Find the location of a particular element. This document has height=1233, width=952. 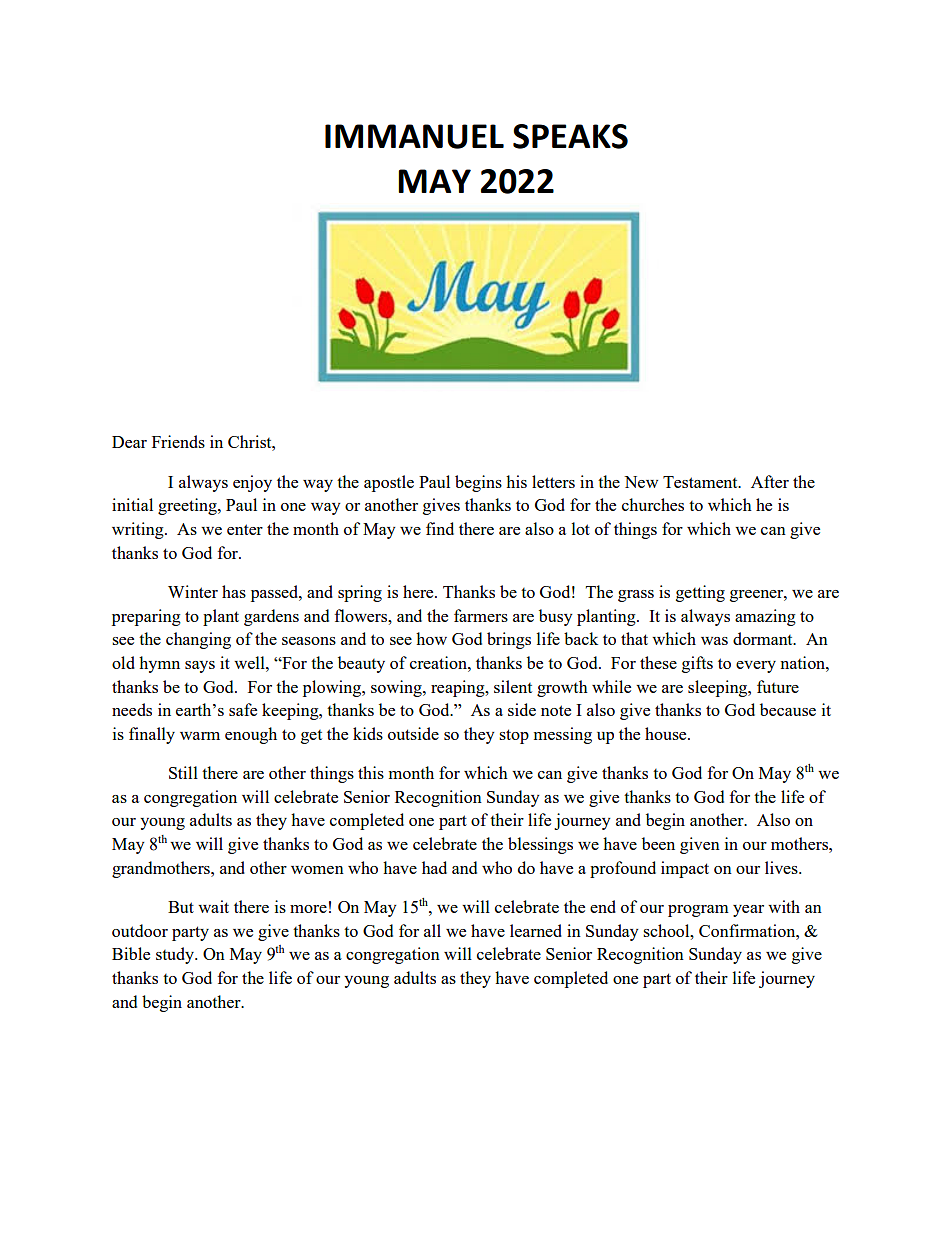

Testament is located at coordinates (701, 482).
